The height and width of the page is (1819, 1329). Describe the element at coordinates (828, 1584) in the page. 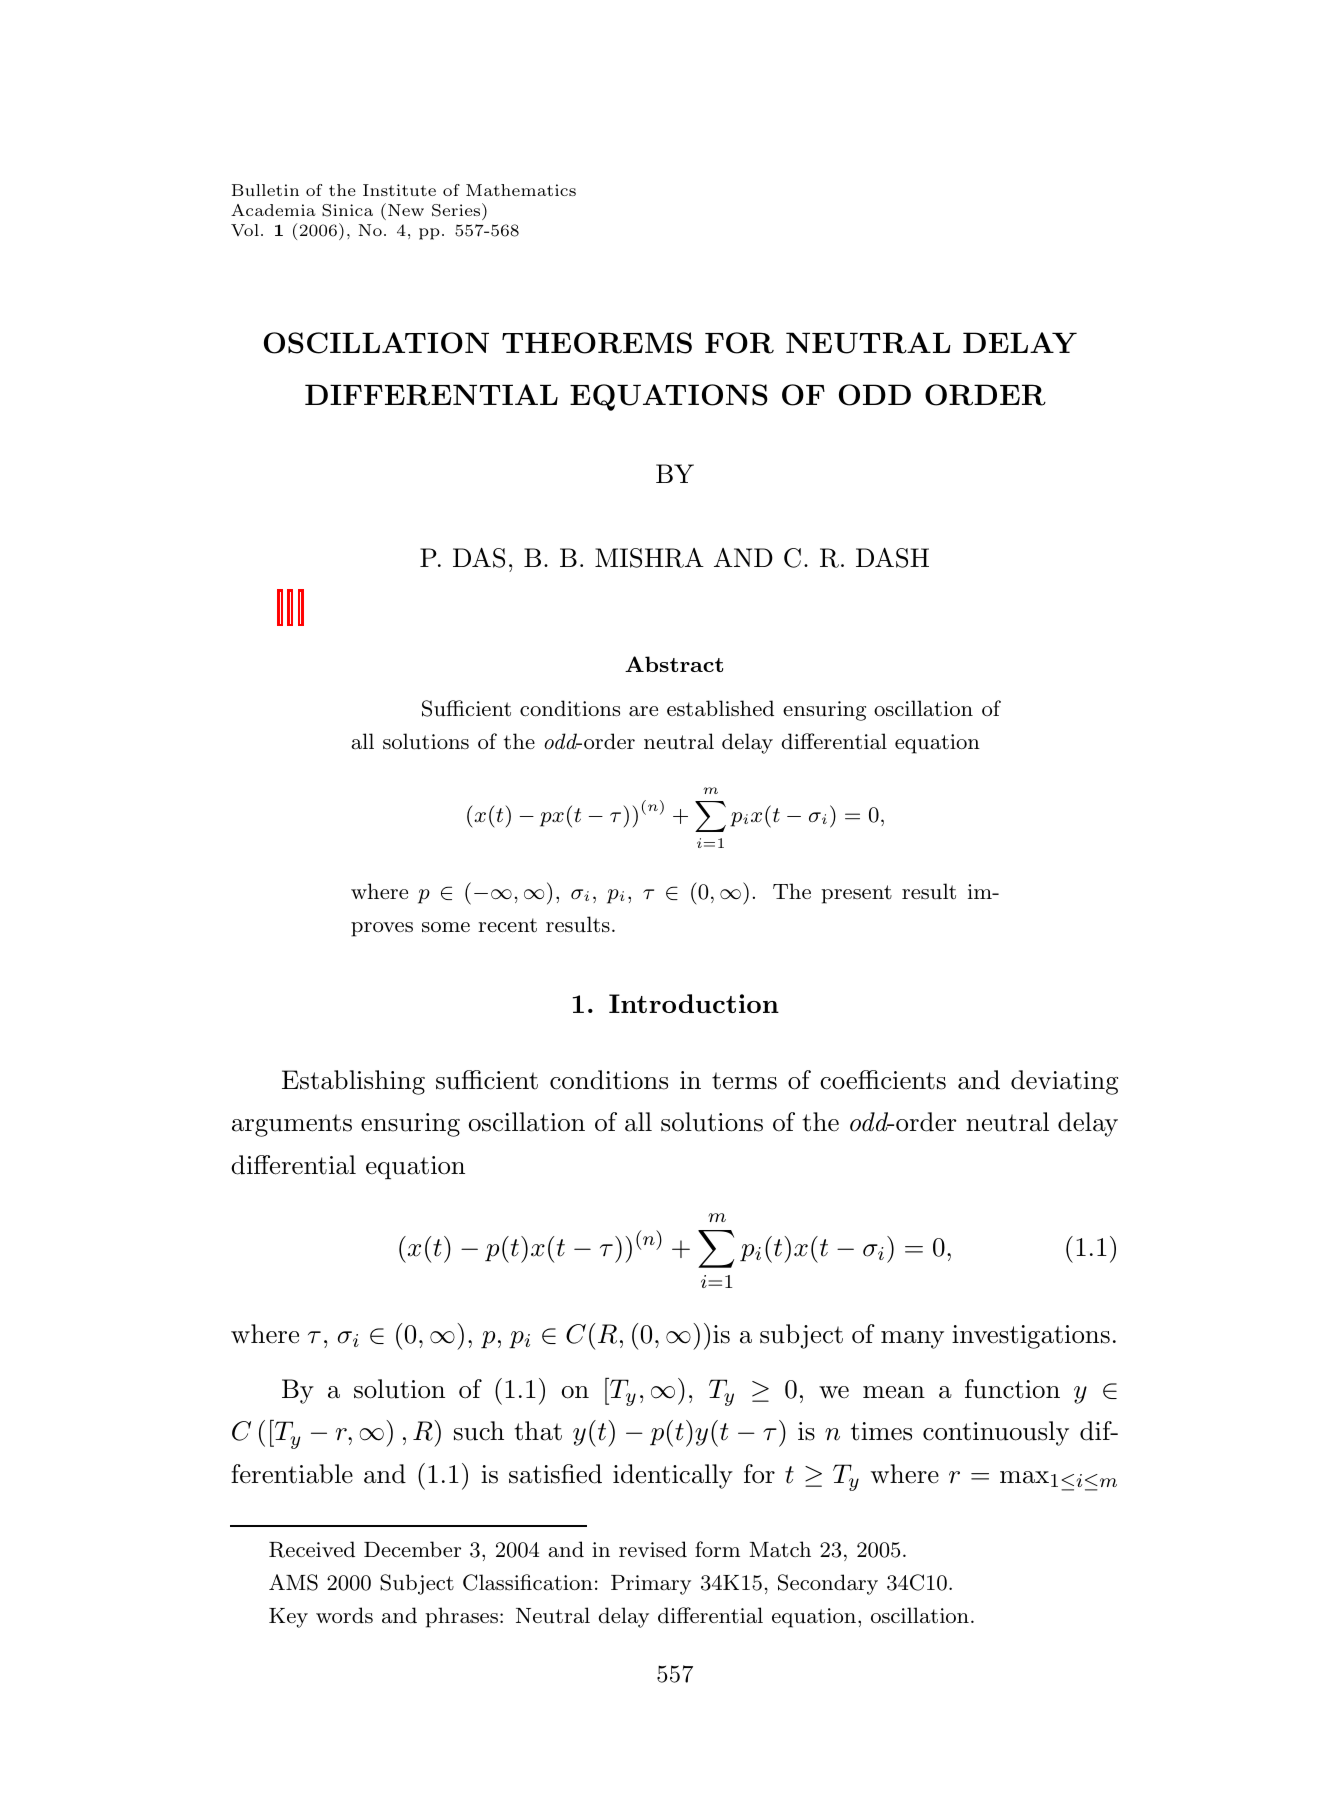

I see `Secondary` at that location.
